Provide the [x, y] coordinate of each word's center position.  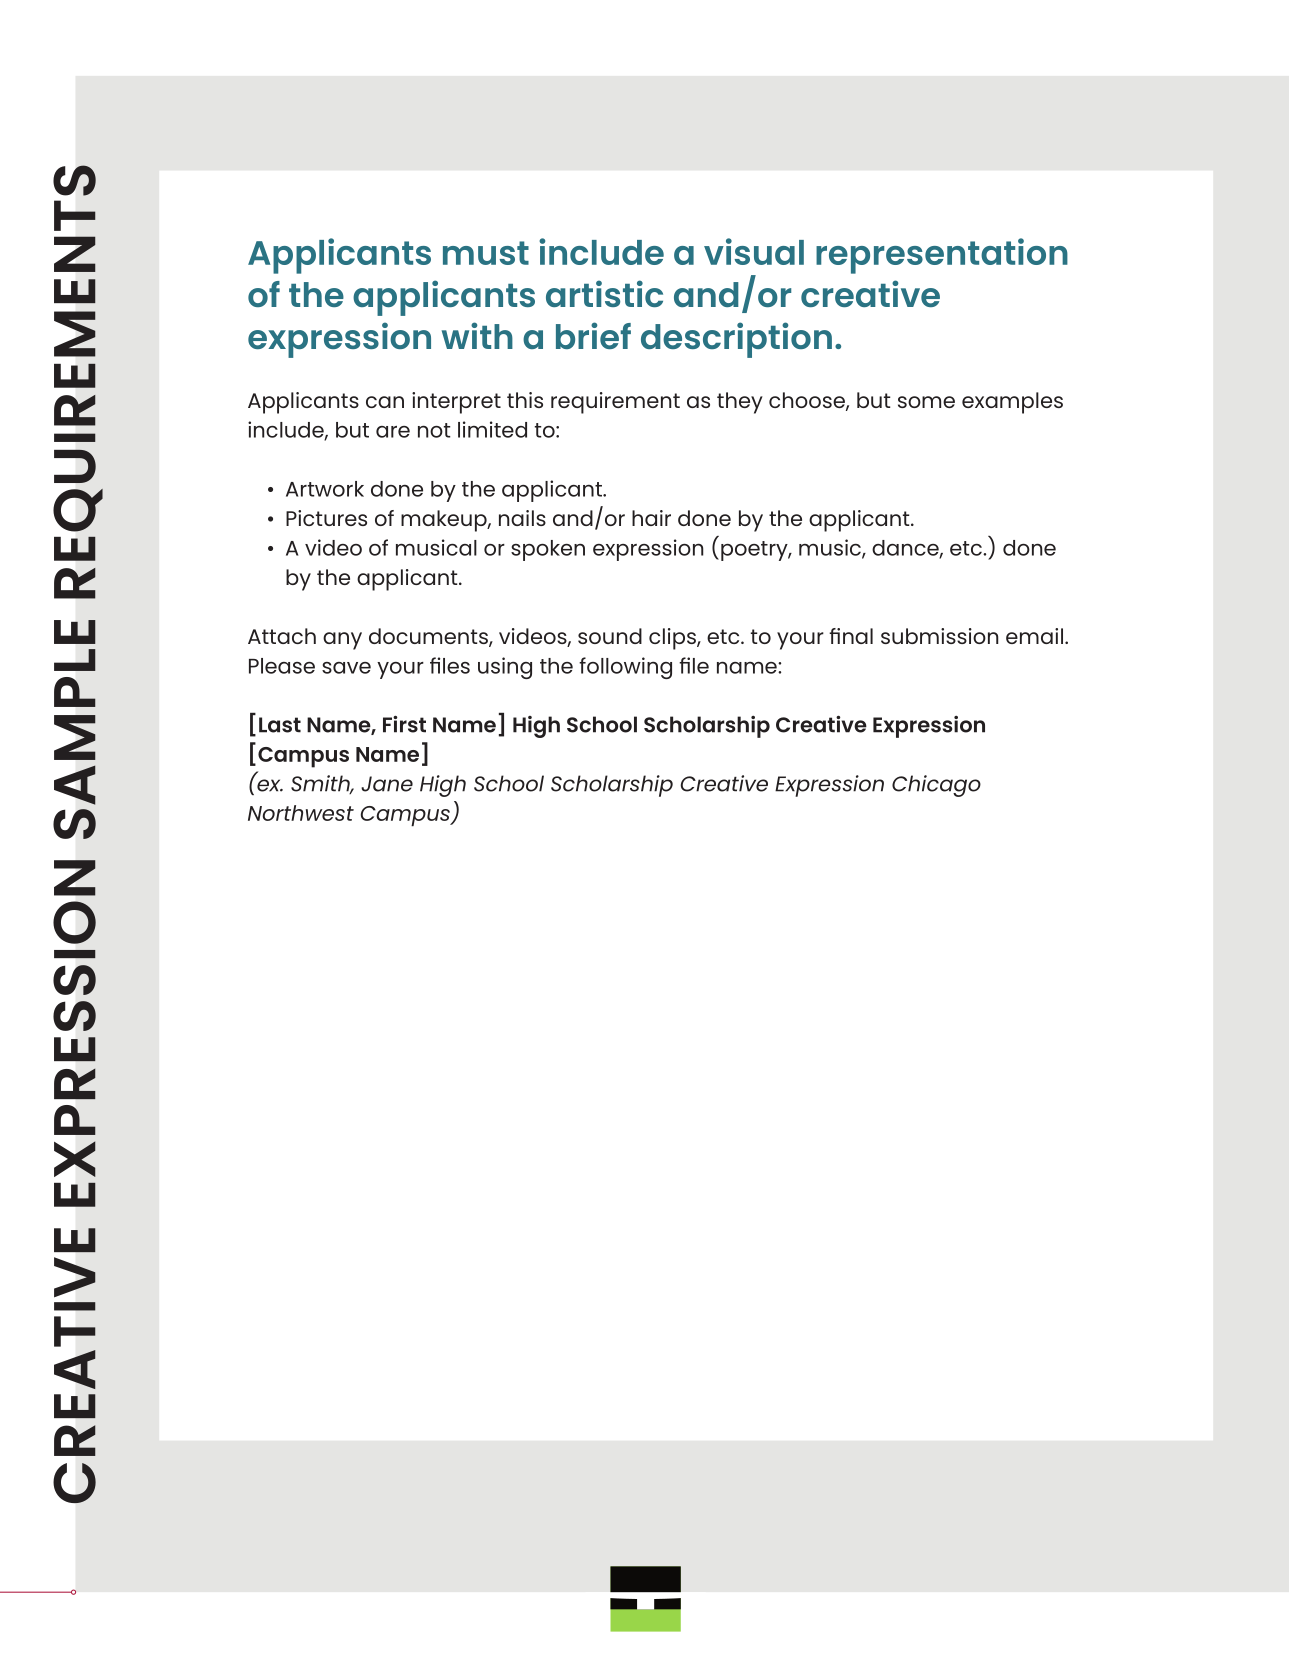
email [1034, 636]
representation [942, 256]
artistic [604, 293]
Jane [387, 784]
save [346, 668]
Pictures [326, 518]
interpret [456, 403]
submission [940, 636]
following [625, 668]
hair [651, 518]
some [926, 402]
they [740, 403]
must [486, 253]
